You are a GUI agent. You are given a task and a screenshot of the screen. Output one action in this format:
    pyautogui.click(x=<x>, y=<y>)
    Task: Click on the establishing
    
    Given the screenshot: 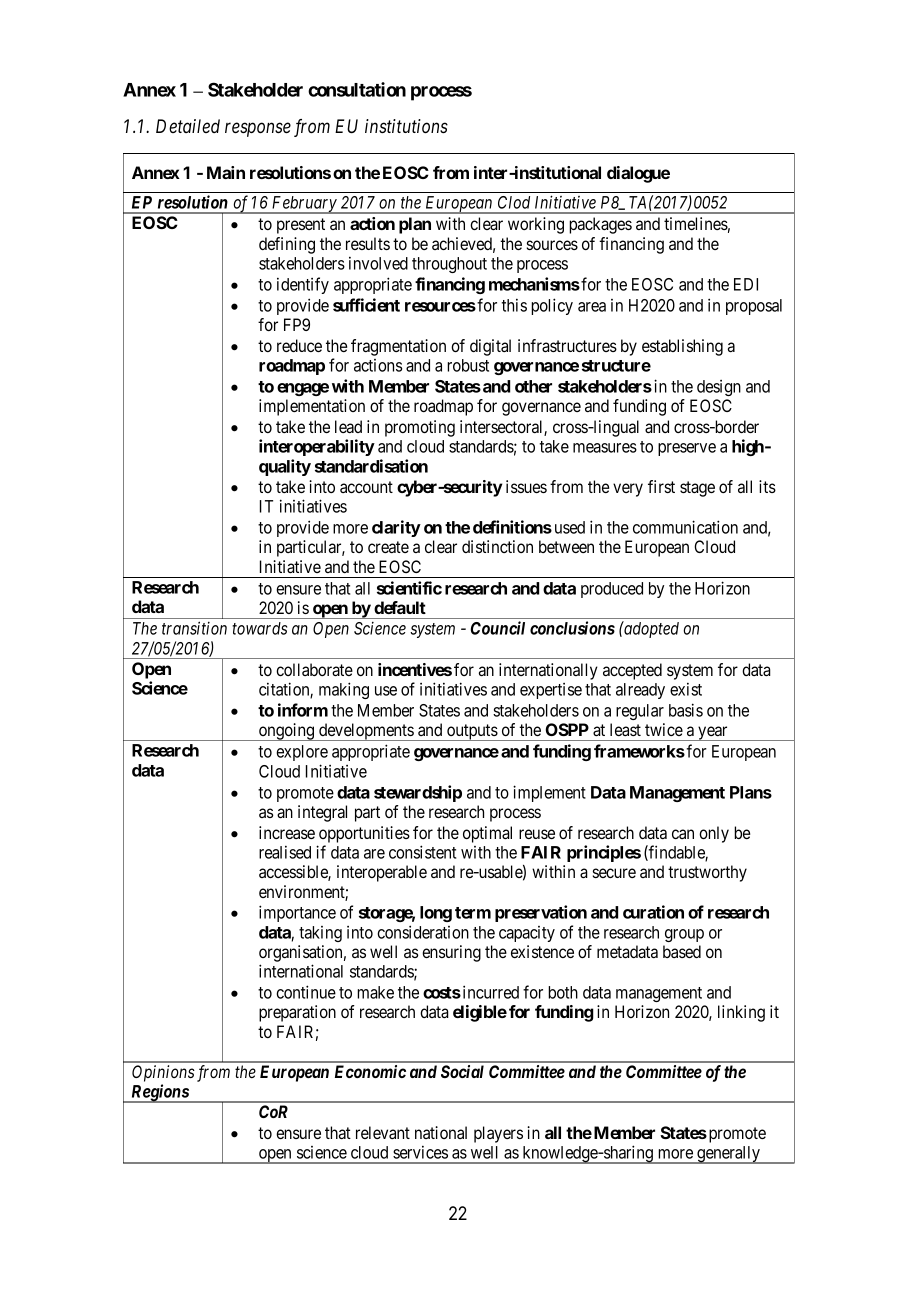 What is the action you would take?
    pyautogui.click(x=682, y=347)
